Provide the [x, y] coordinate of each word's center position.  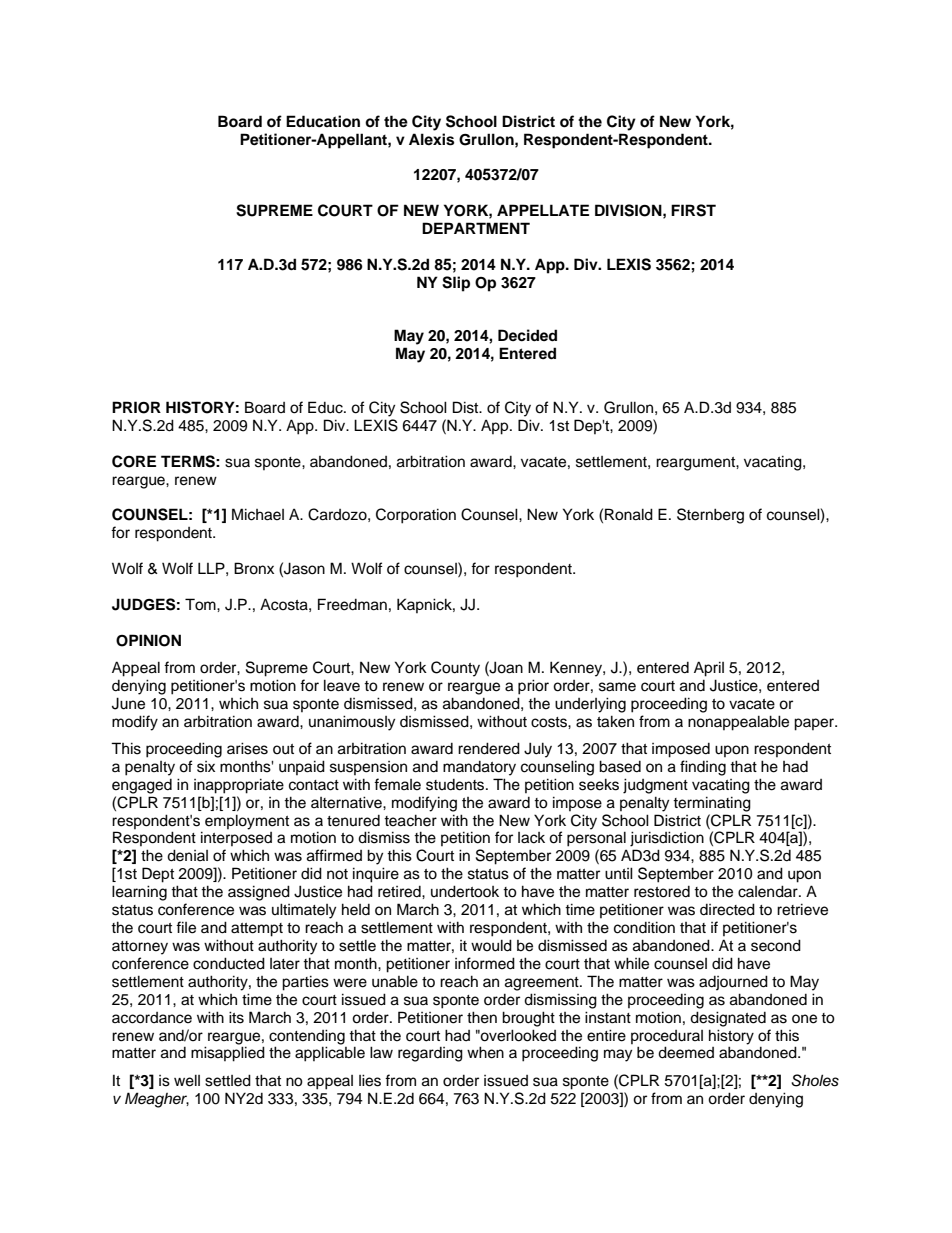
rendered [489, 748]
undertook [465, 891]
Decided [527, 335]
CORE [134, 461]
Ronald [629, 514]
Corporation [416, 516]
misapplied [228, 1054]
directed [727, 909]
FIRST [693, 210]
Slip [456, 284]
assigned [259, 893]
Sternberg [710, 516]
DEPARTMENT [476, 228]
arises [247, 748]
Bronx [254, 568]
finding [703, 768]
